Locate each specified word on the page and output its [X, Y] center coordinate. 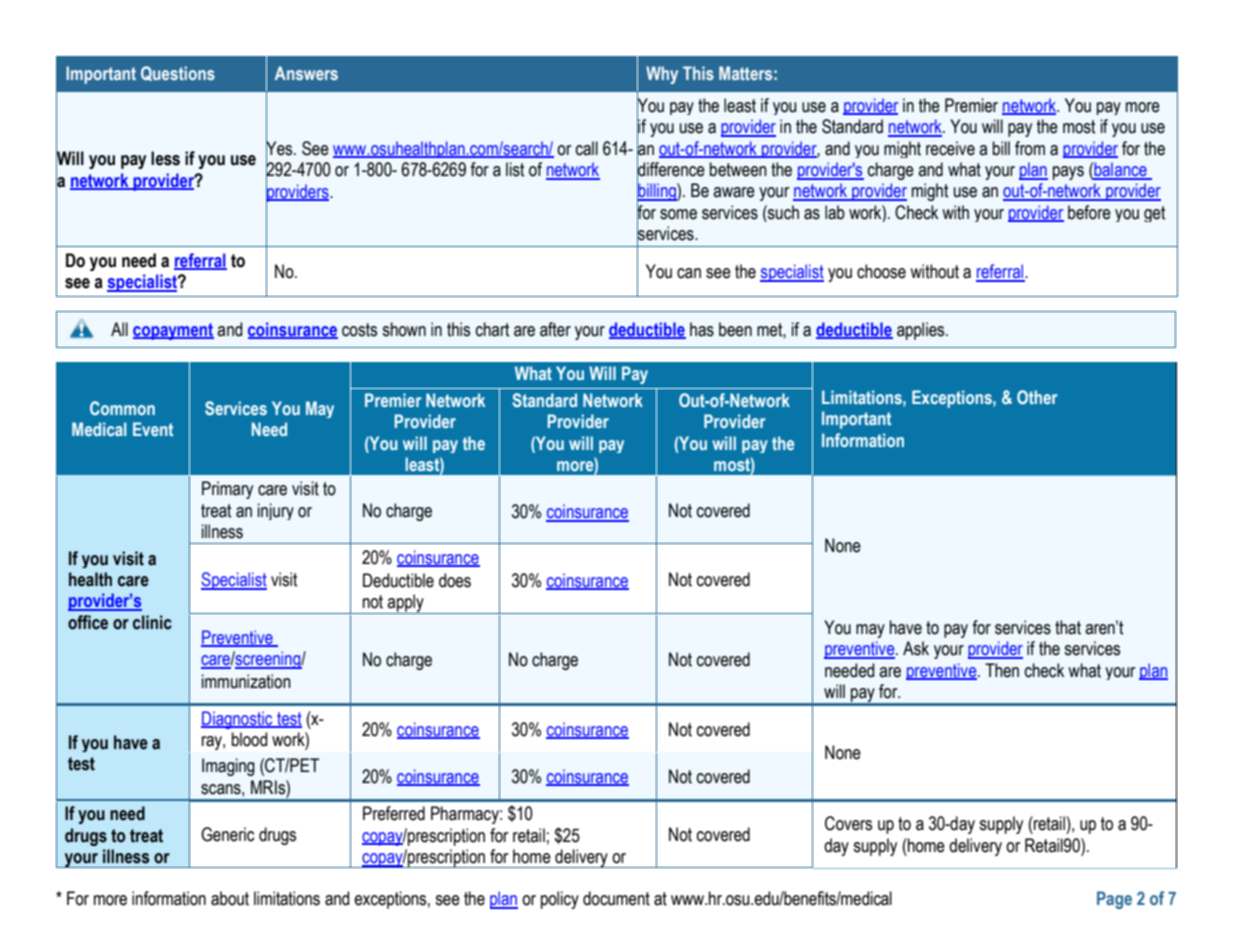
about [230, 898]
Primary [227, 490]
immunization [246, 681]
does [455, 580]
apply [406, 604]
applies [922, 331]
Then [1002, 670]
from [1030, 148]
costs [359, 330]
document [616, 898]
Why [662, 75]
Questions [178, 73]
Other [1037, 397]
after [555, 329]
